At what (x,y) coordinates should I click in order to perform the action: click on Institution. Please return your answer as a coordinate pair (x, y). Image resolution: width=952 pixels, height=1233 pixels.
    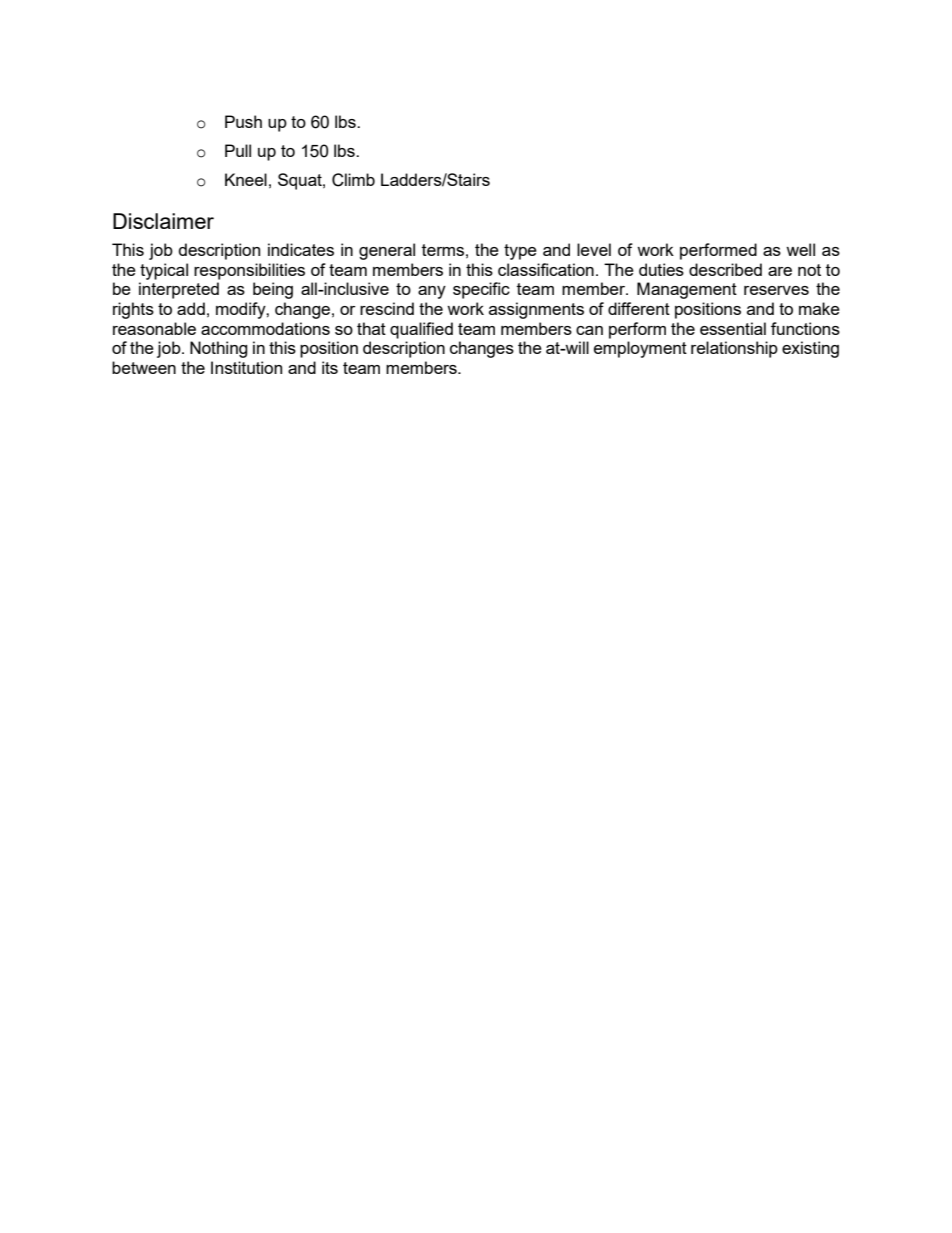
    Looking at the image, I should click on (246, 367).
